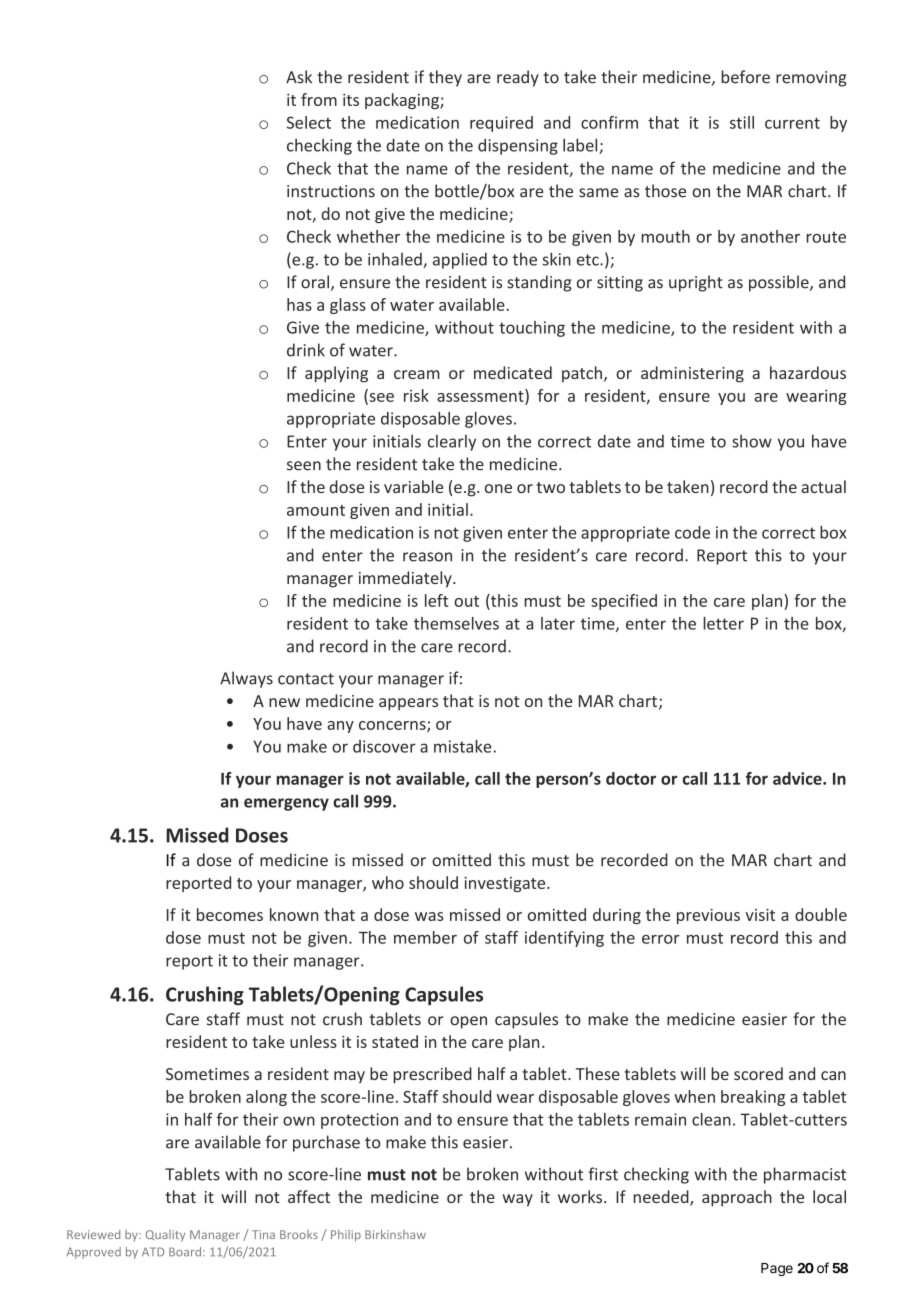 The width and height of the screenshot is (924, 1308). I want to click on Always, so click(246, 679).
